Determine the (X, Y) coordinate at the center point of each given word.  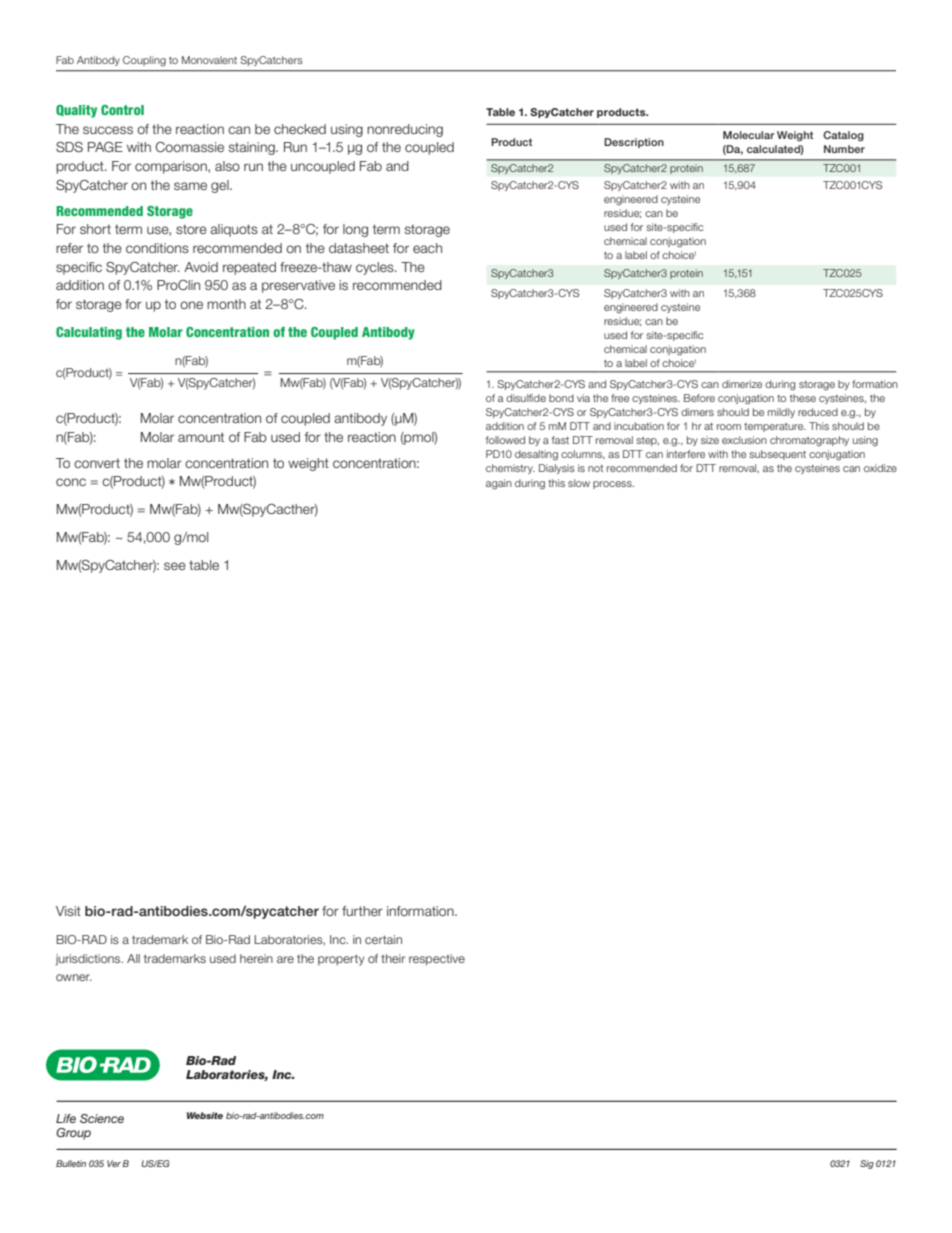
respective (437, 960)
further (362, 911)
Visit (68, 911)
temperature (775, 427)
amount (201, 437)
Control (122, 110)
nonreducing (405, 130)
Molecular (749, 135)
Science (102, 1118)
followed (505, 440)
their (393, 958)
